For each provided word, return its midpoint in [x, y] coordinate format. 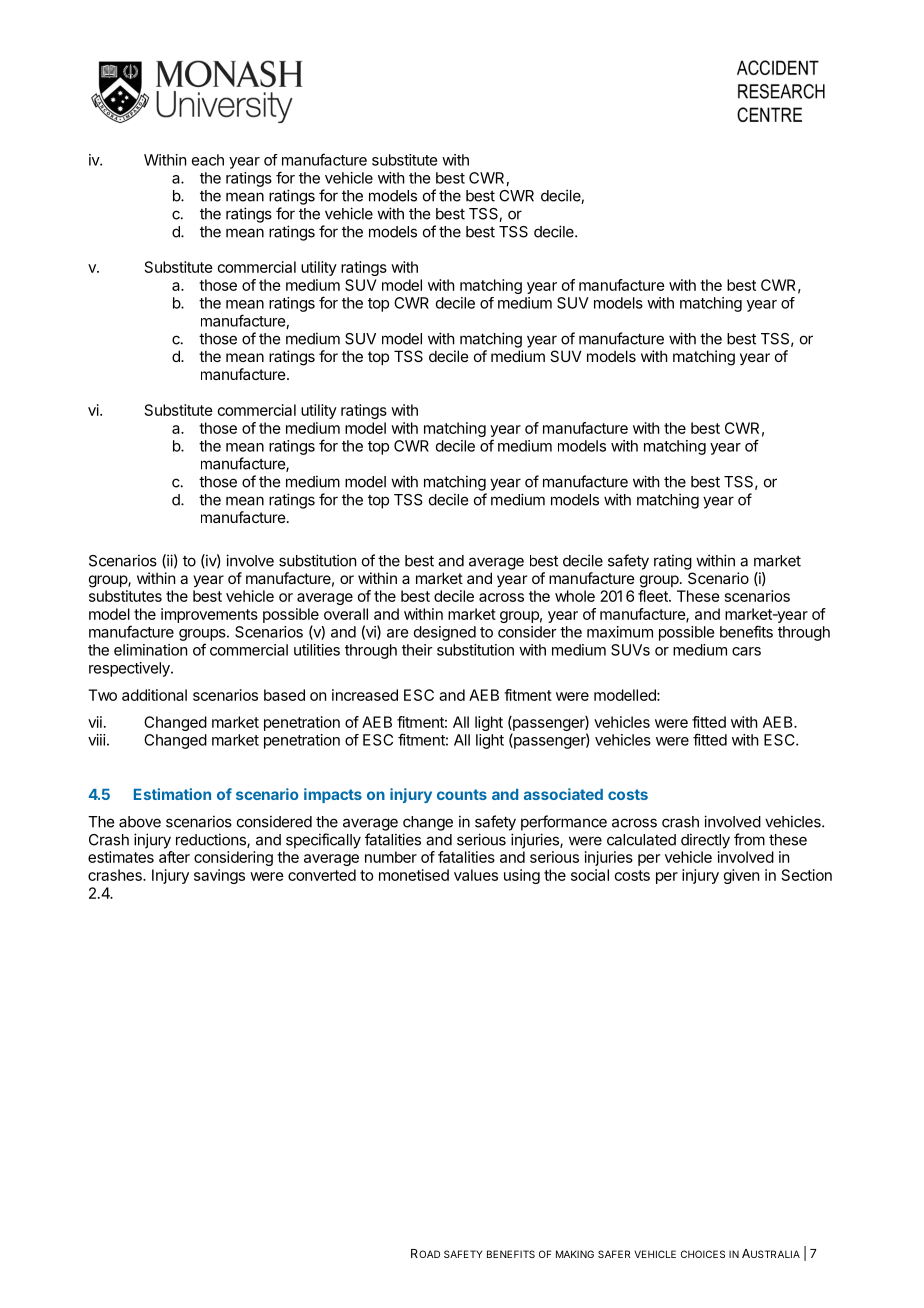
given [741, 876]
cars [746, 651]
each [208, 160]
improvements [209, 615]
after [174, 857]
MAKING [575, 1254]
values [476, 875]
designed [445, 633]
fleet [654, 596]
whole [575, 596]
